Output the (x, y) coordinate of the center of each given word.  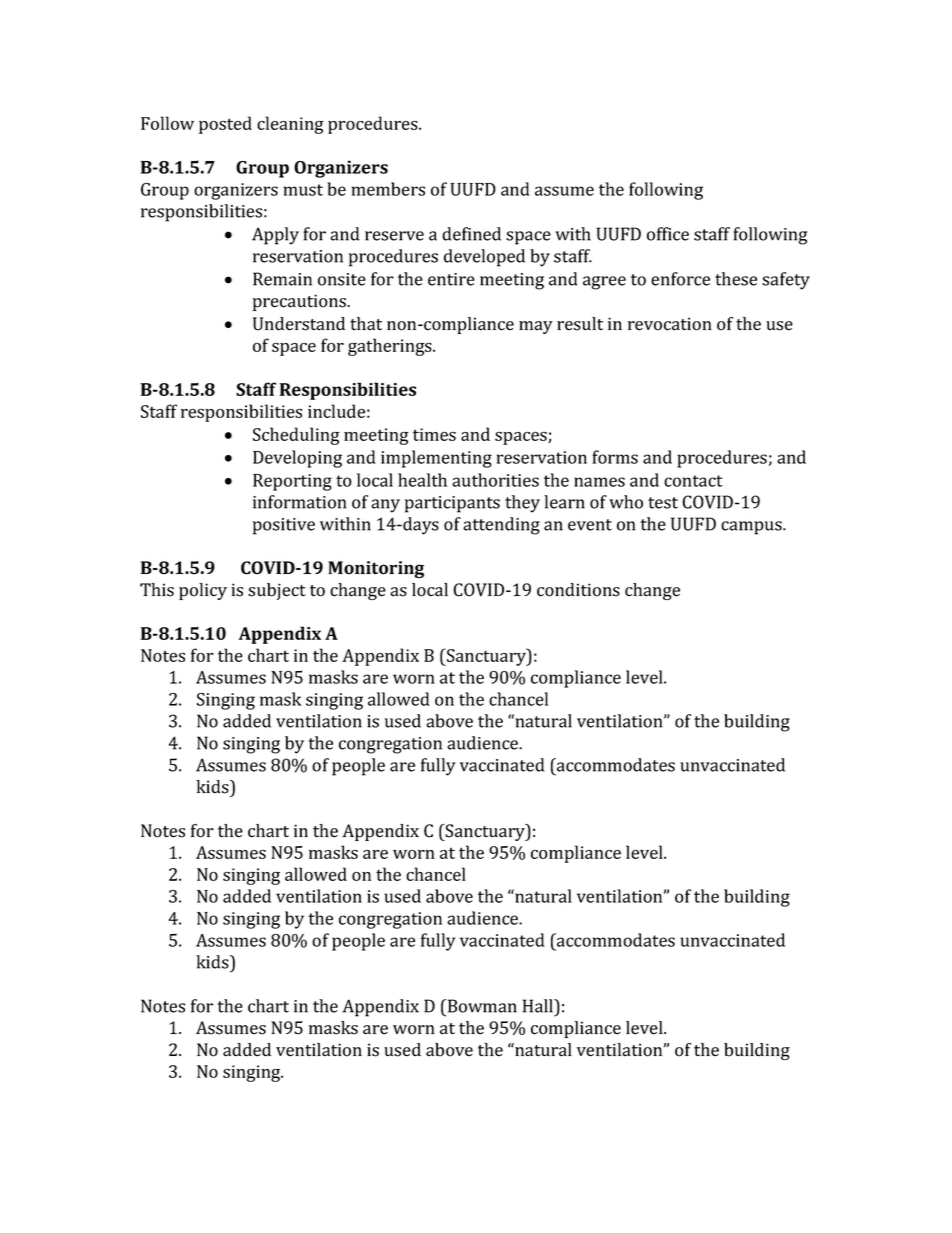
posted (225, 125)
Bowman (481, 1006)
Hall (539, 1006)
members (388, 189)
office (668, 234)
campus (752, 528)
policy (203, 591)
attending (501, 526)
